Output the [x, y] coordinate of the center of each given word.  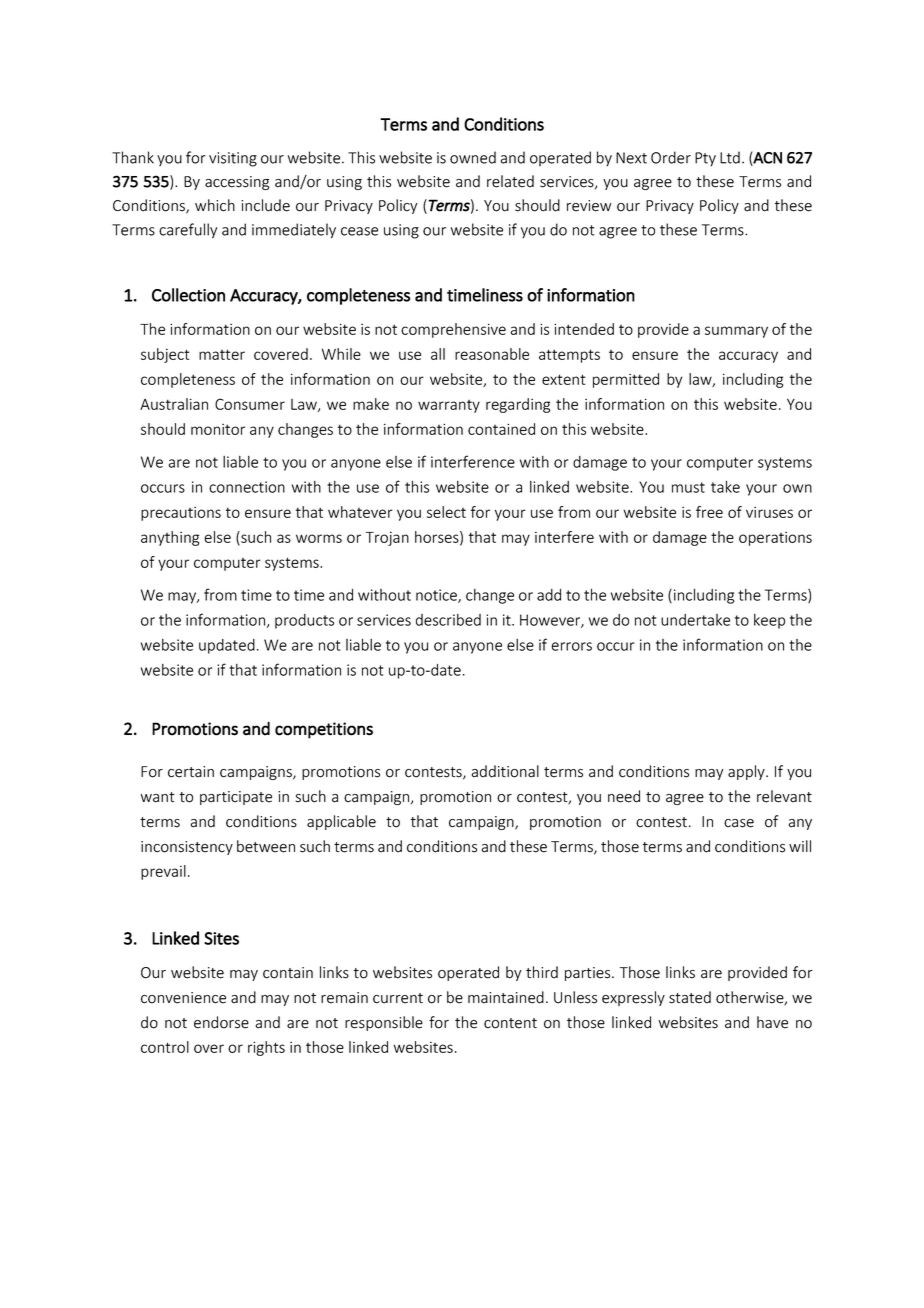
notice [437, 596]
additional [505, 771]
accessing [237, 183]
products [304, 621]
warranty [449, 406]
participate [236, 798]
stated [690, 997]
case [739, 823]
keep [769, 621]
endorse [221, 1022]
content [510, 1023]
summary [736, 332]
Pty [705, 159]
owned [473, 157]
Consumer [250, 404]
